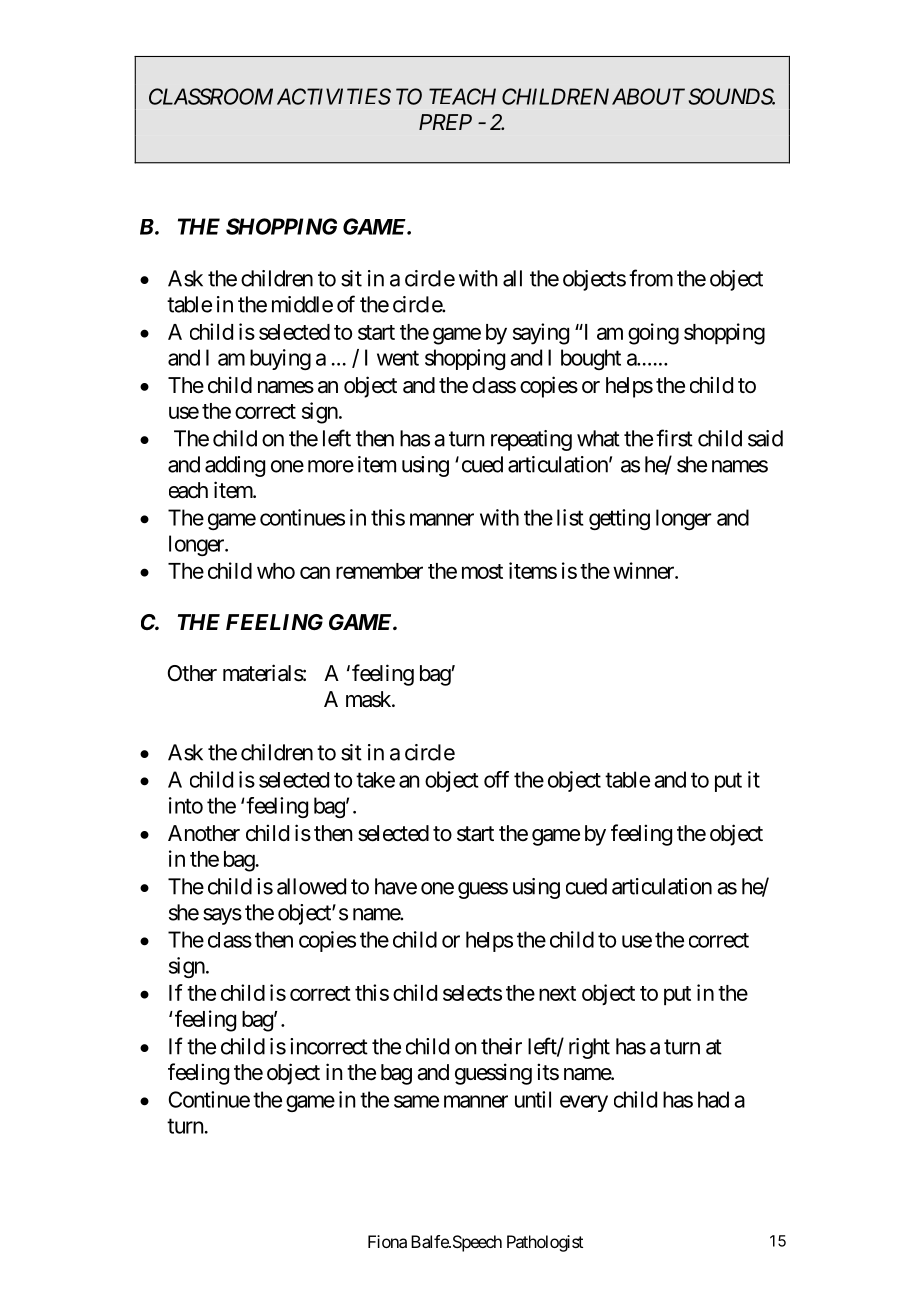 This screenshot has width=924, height=1308. Describe the element at coordinates (387, 1241) in the screenshot. I see `Fiona` at that location.
